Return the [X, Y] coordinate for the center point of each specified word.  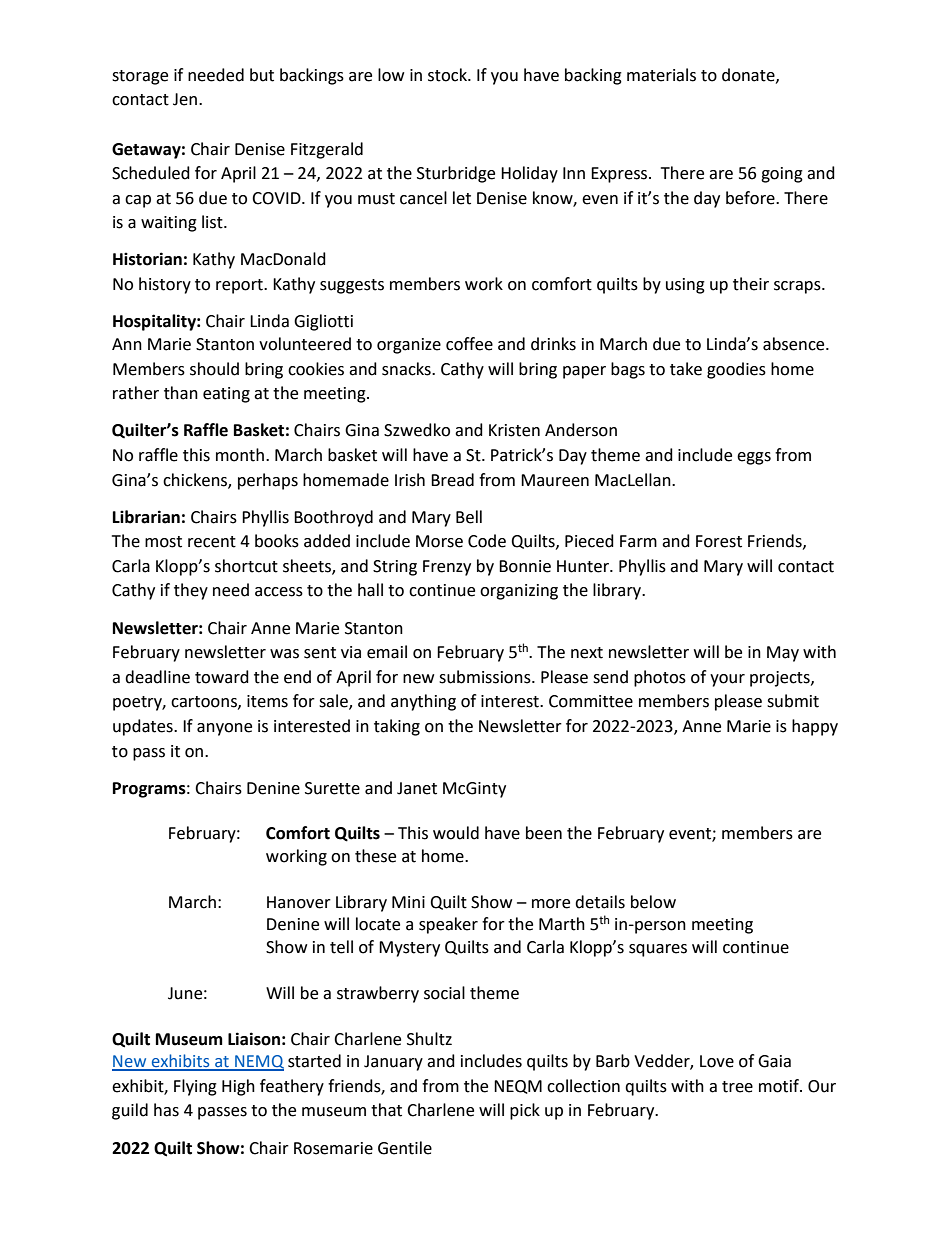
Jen [185, 99]
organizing [519, 592]
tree [737, 1087]
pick [525, 1111]
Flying [195, 1087]
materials [661, 75]
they [191, 591]
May [783, 654]
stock [448, 75]
